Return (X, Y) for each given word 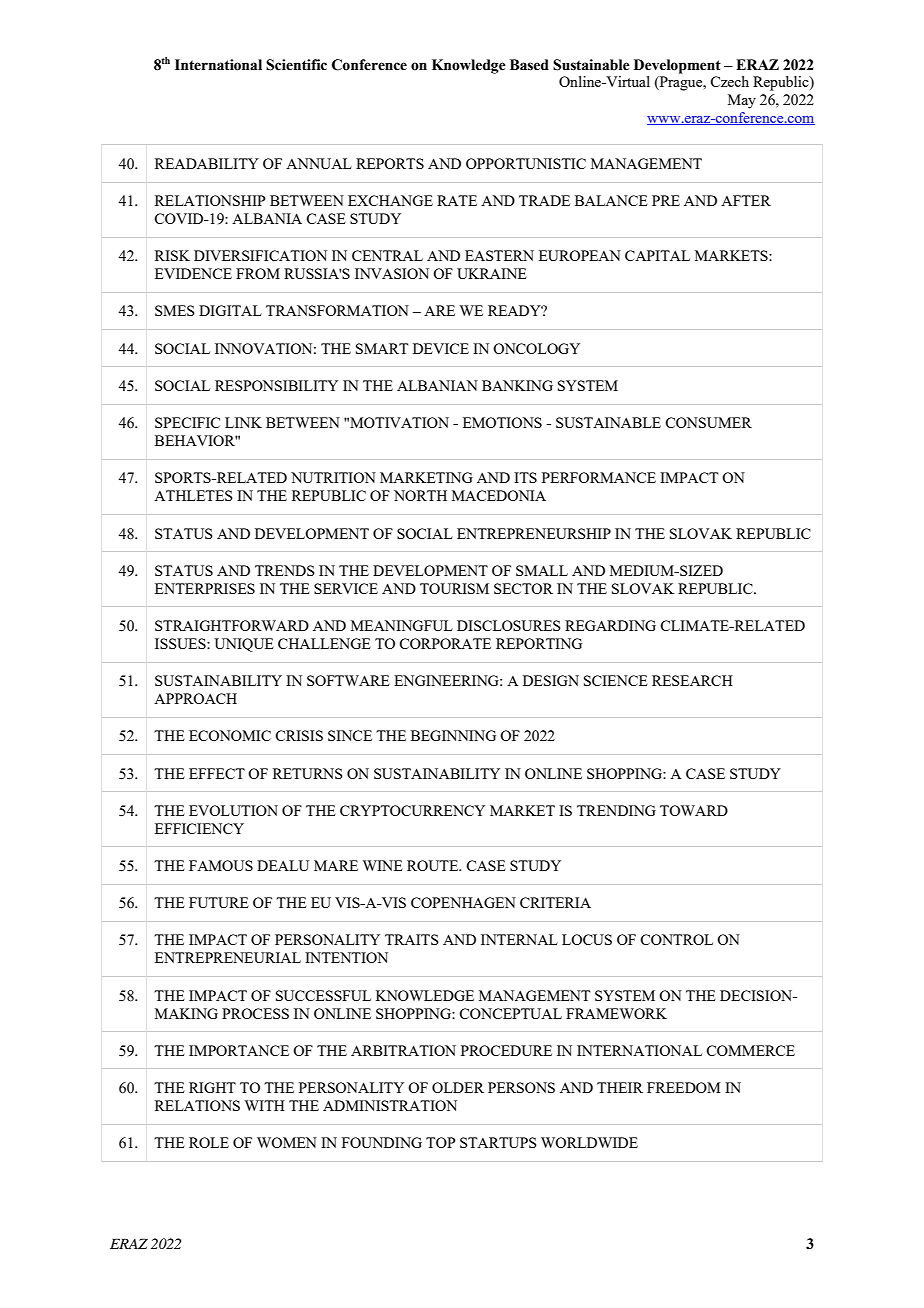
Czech (729, 81)
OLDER (458, 1087)
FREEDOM (683, 1087)
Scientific (296, 65)
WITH (265, 1105)
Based (529, 65)
